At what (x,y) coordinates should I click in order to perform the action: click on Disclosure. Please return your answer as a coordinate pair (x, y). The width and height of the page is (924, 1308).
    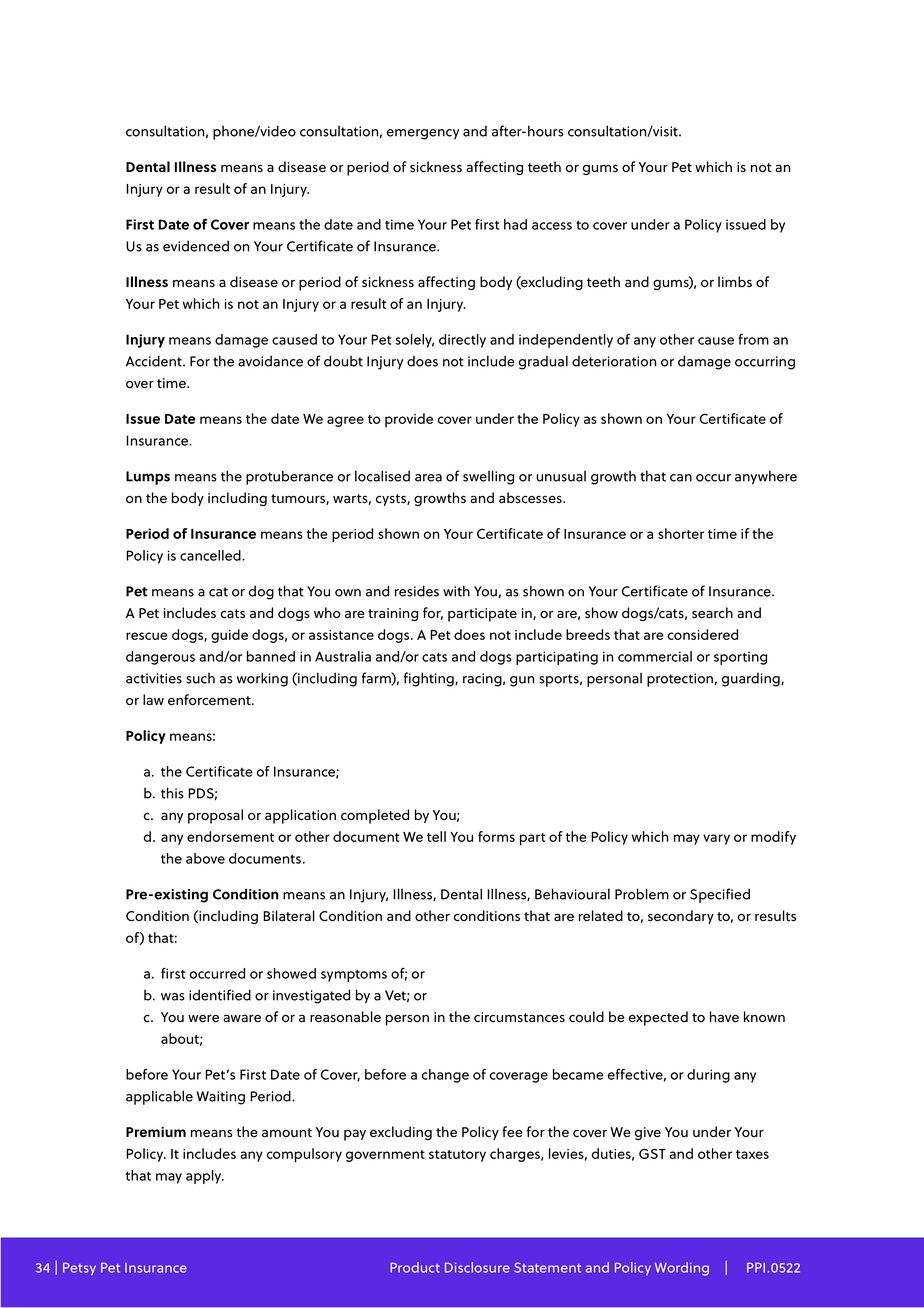
    Looking at the image, I should click on (477, 1267).
